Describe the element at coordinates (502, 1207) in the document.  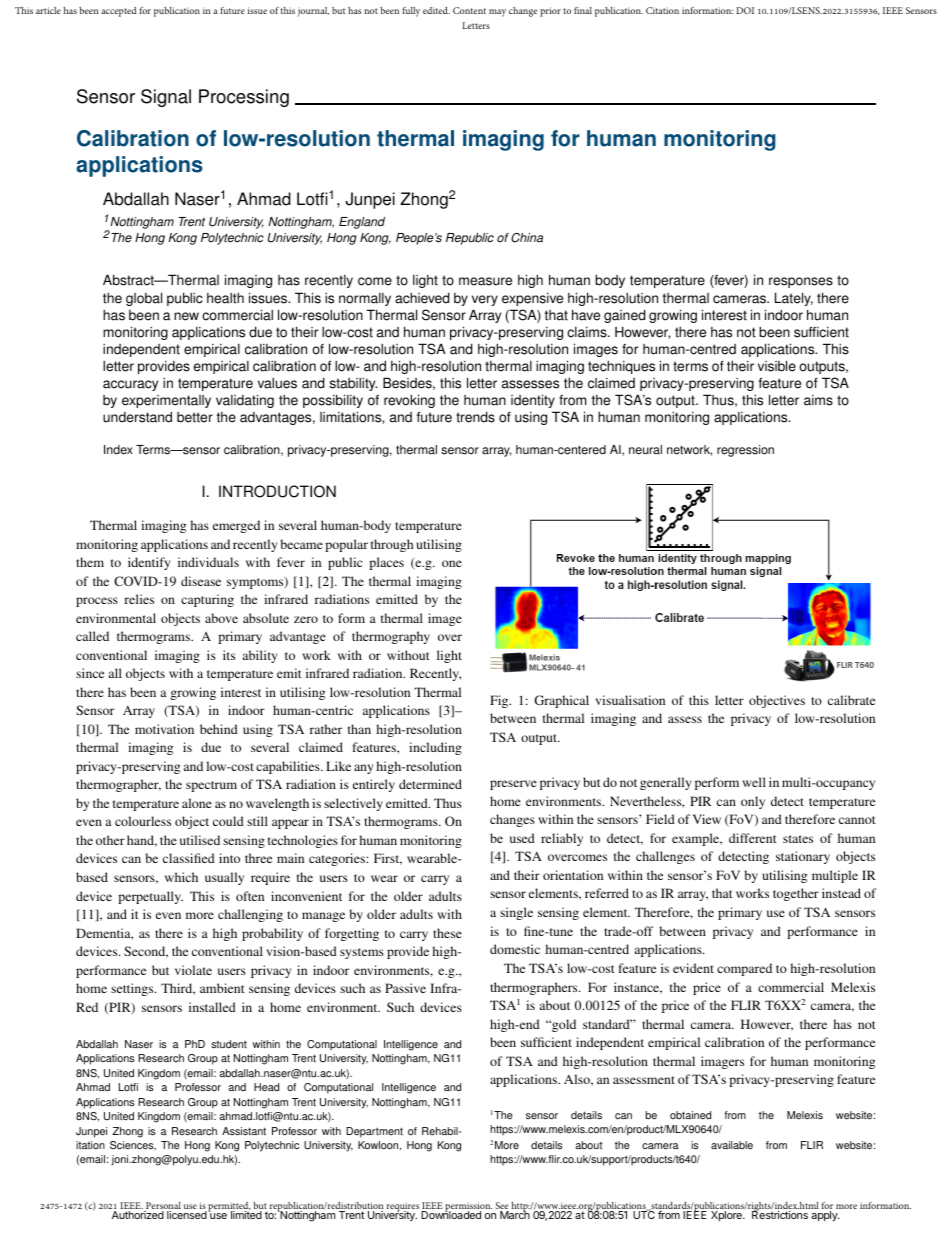
I see `See` at that location.
